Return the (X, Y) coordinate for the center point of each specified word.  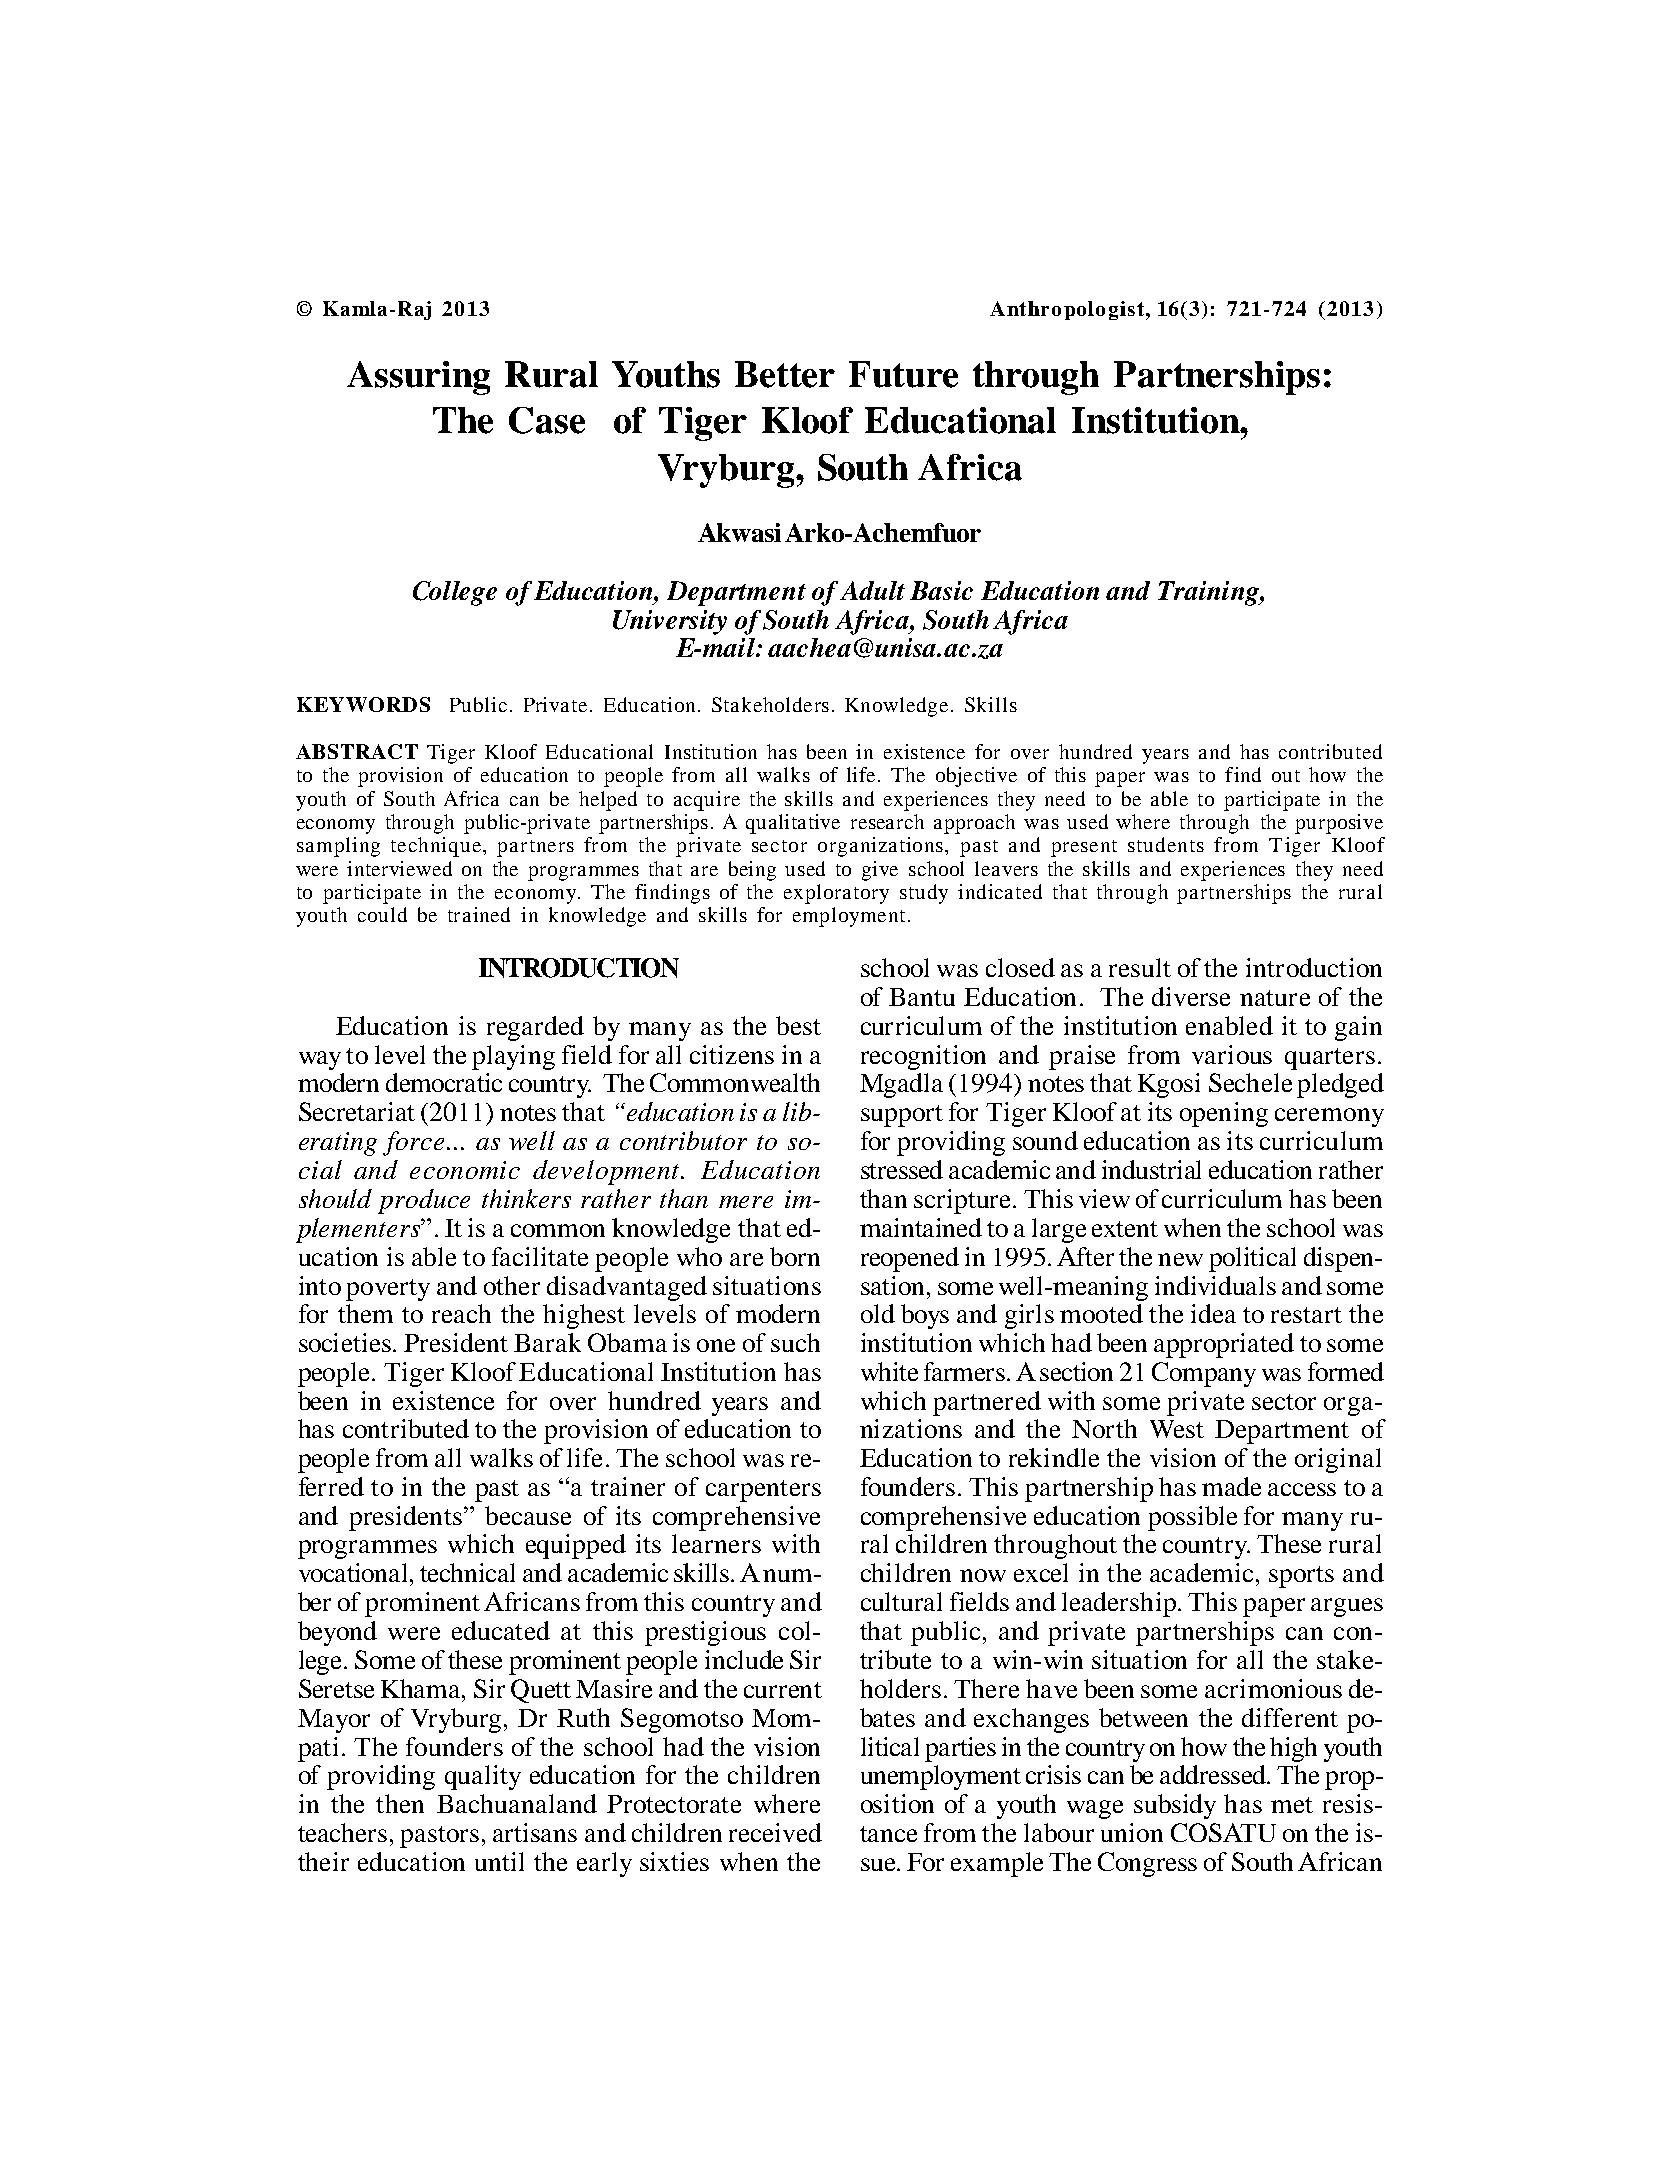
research (887, 821)
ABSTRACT (357, 751)
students (1166, 844)
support (902, 1116)
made (1231, 1486)
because (528, 1515)
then (400, 1803)
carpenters (763, 1491)
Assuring (418, 378)
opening (1224, 1114)
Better (785, 374)
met (1292, 1805)
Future (903, 374)
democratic (444, 1082)
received (775, 1832)
